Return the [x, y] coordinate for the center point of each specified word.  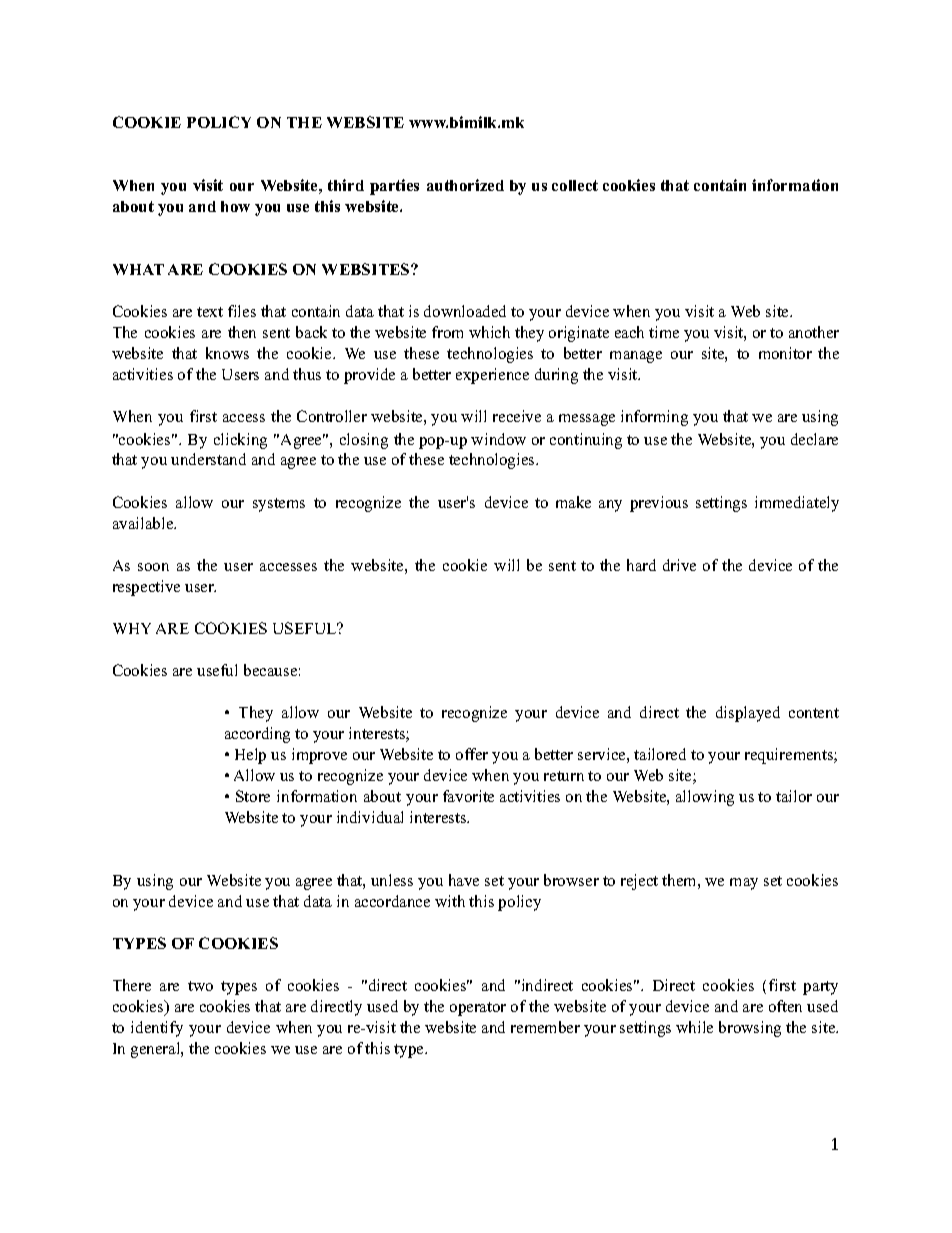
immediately [797, 504]
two [200, 986]
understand [208, 459]
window [498, 439]
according [257, 735]
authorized [465, 185]
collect [575, 185]
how [235, 206]
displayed [748, 714]
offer [472, 754]
